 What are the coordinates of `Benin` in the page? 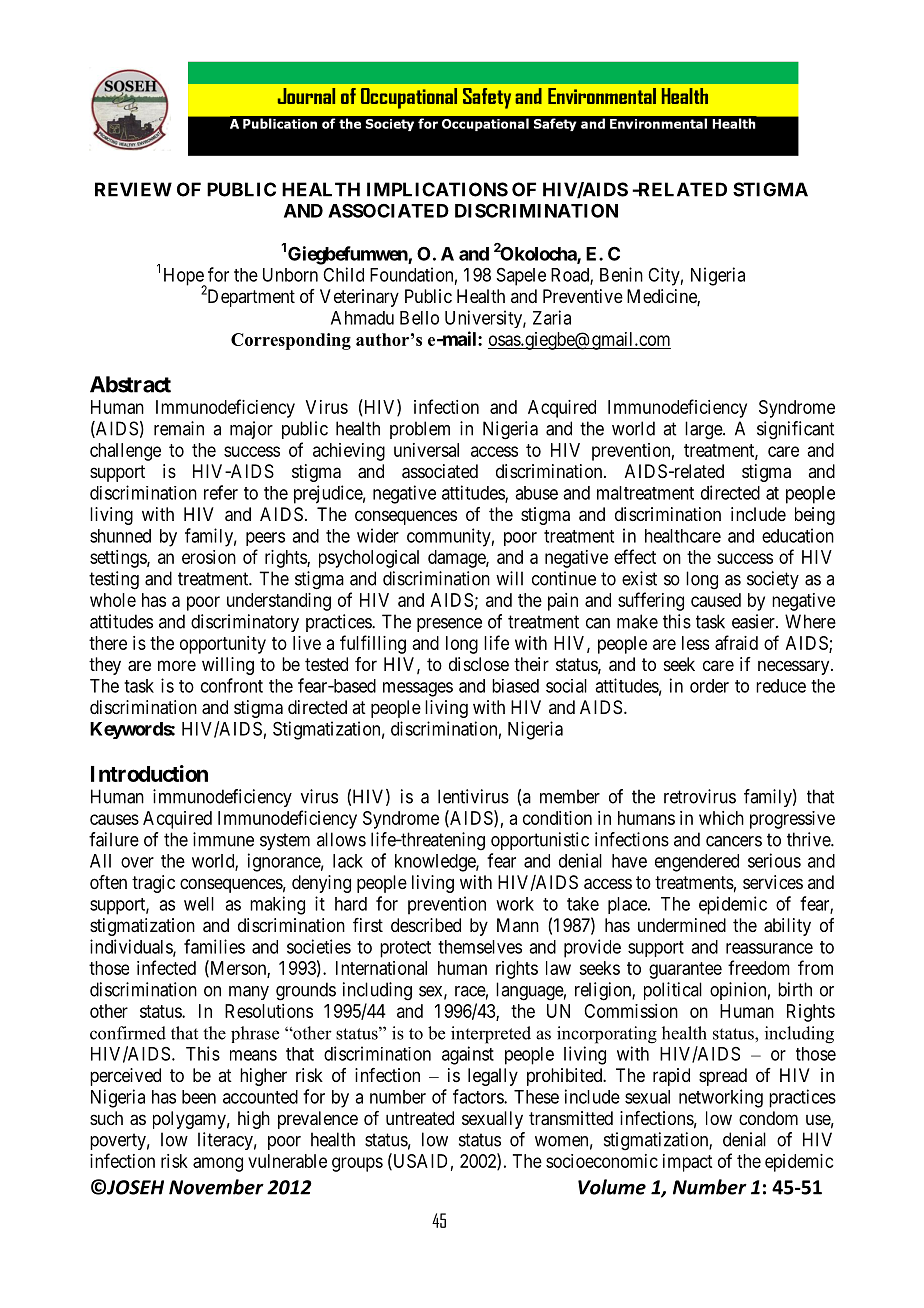 It's located at (621, 274).
